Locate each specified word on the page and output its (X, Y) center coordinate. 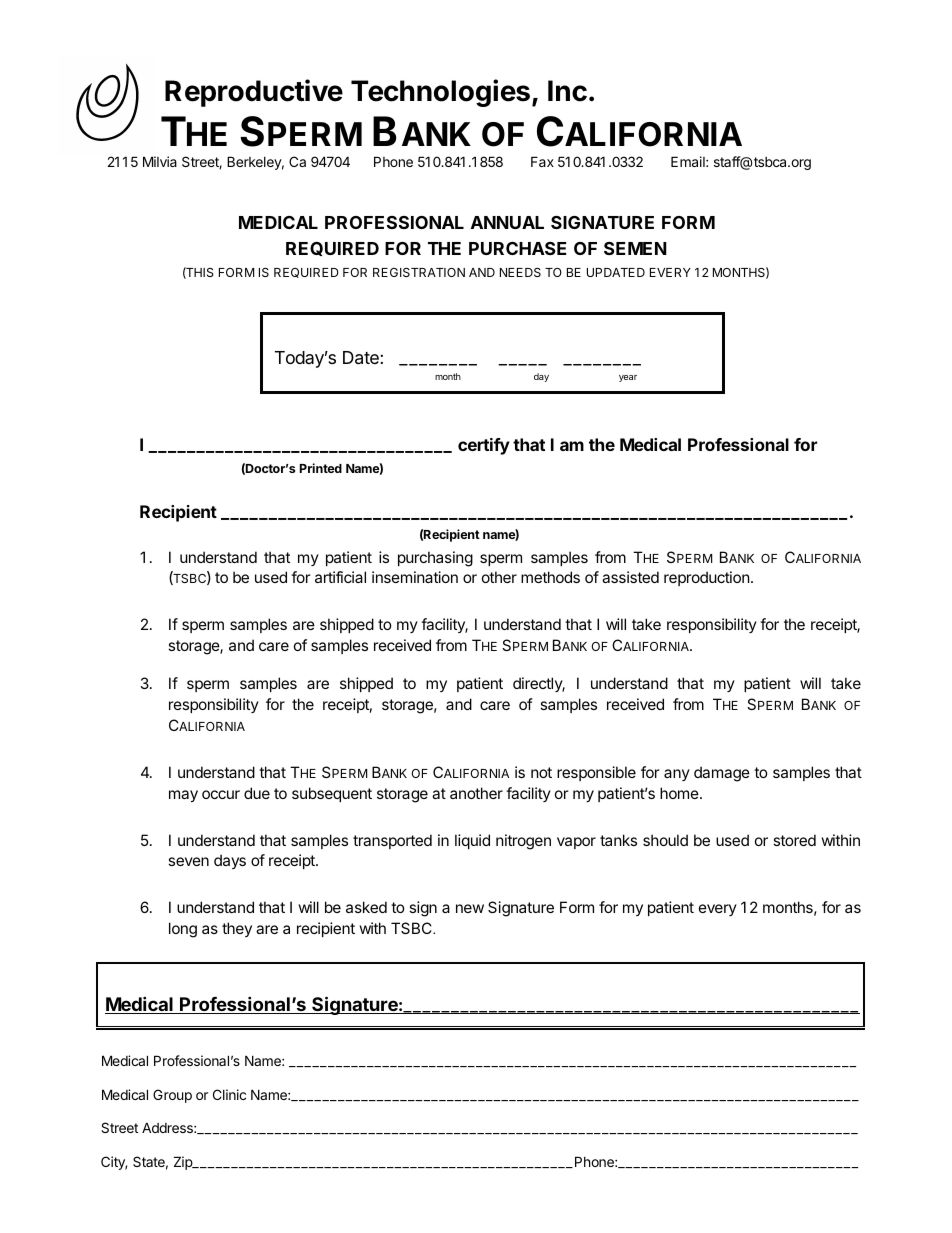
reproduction (707, 578)
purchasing (435, 559)
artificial (340, 577)
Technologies (440, 93)
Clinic (229, 1094)
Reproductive (254, 93)
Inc (567, 91)
